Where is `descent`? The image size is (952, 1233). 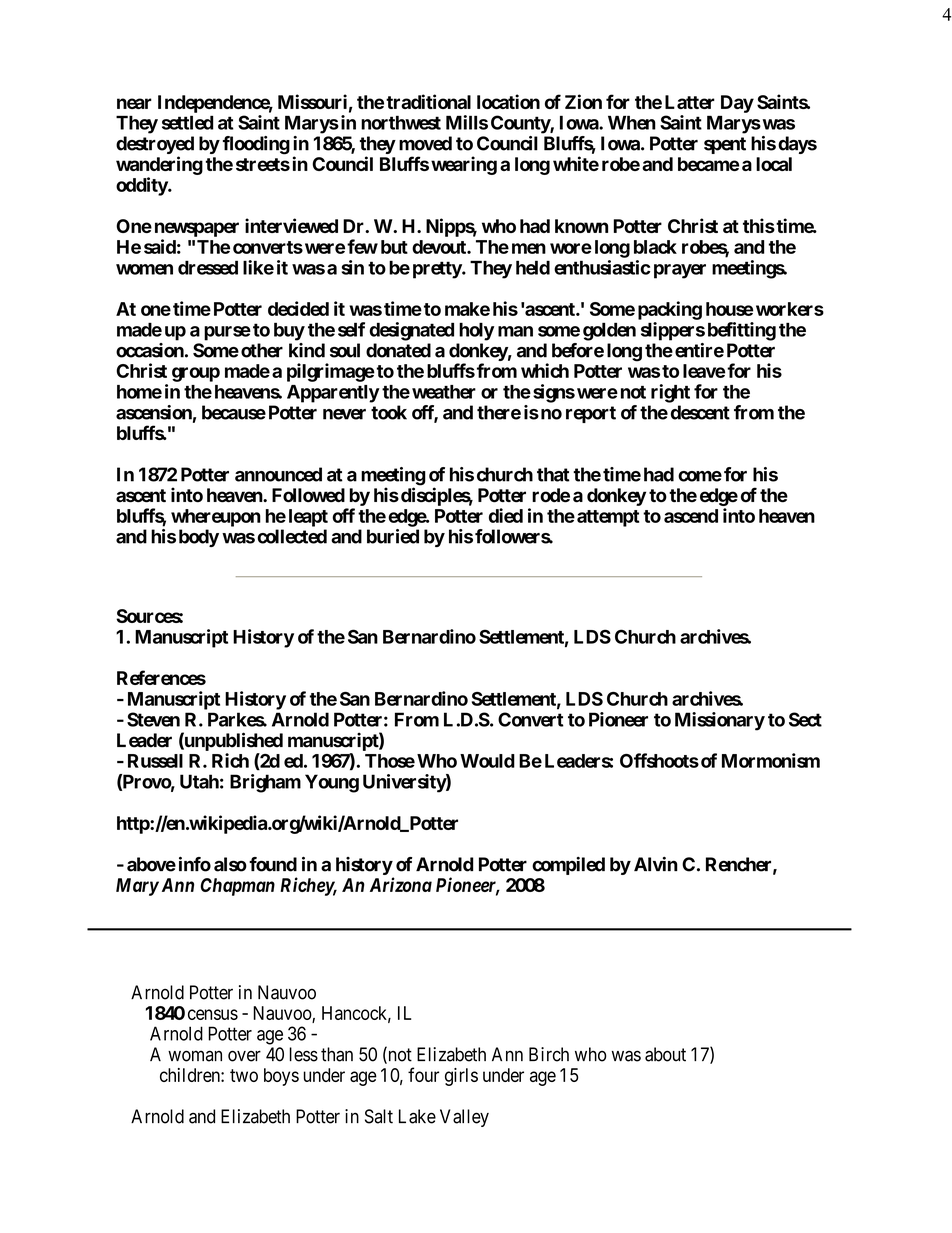 descent is located at coordinates (700, 412).
